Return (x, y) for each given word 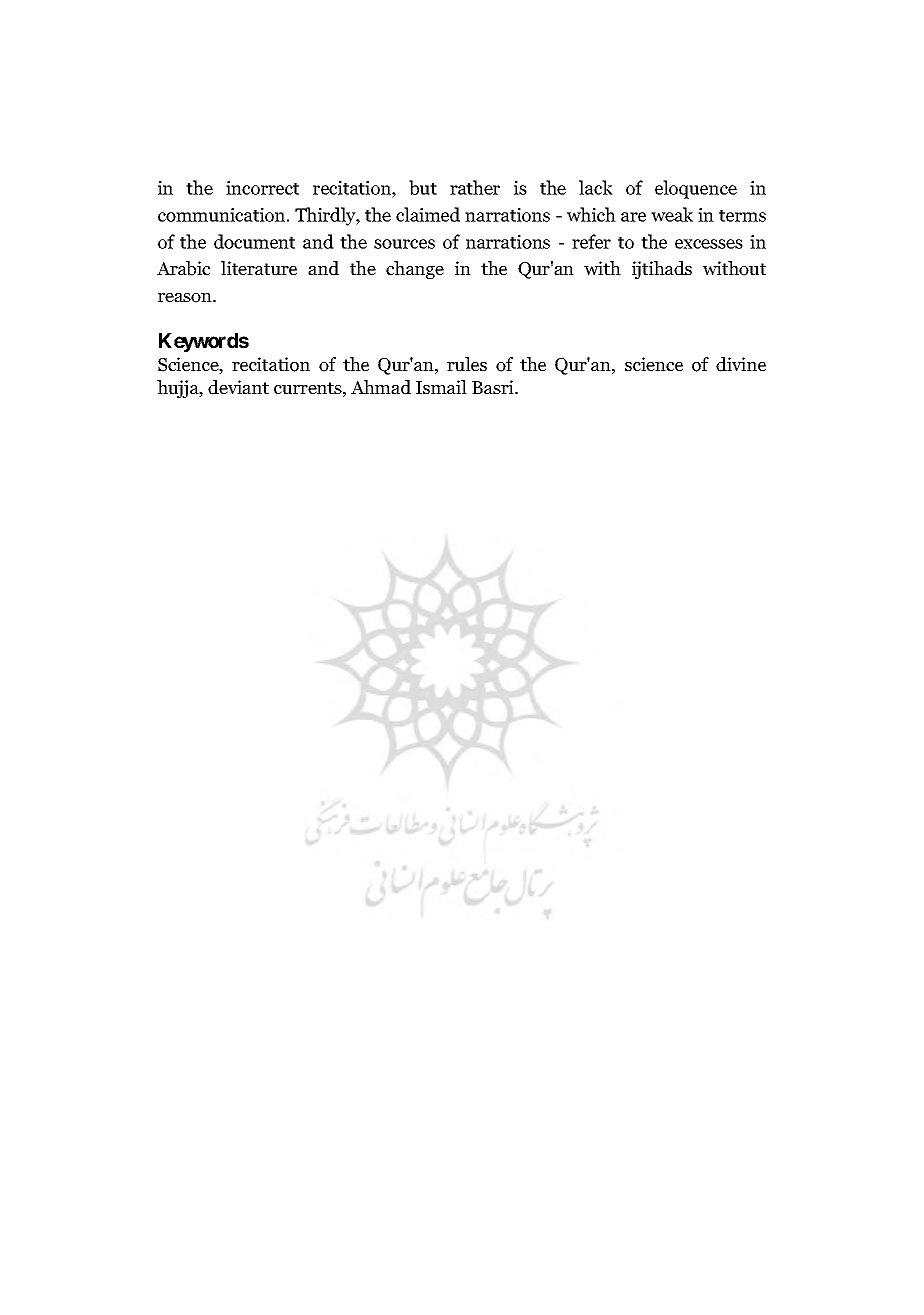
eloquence (696, 189)
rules (467, 364)
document (254, 241)
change (415, 270)
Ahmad (381, 387)
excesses (709, 244)
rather (475, 187)
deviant (238, 387)
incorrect (262, 188)
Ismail (441, 387)
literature (259, 268)
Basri (494, 387)
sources (404, 244)
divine (741, 364)
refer (591, 241)
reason (186, 298)
